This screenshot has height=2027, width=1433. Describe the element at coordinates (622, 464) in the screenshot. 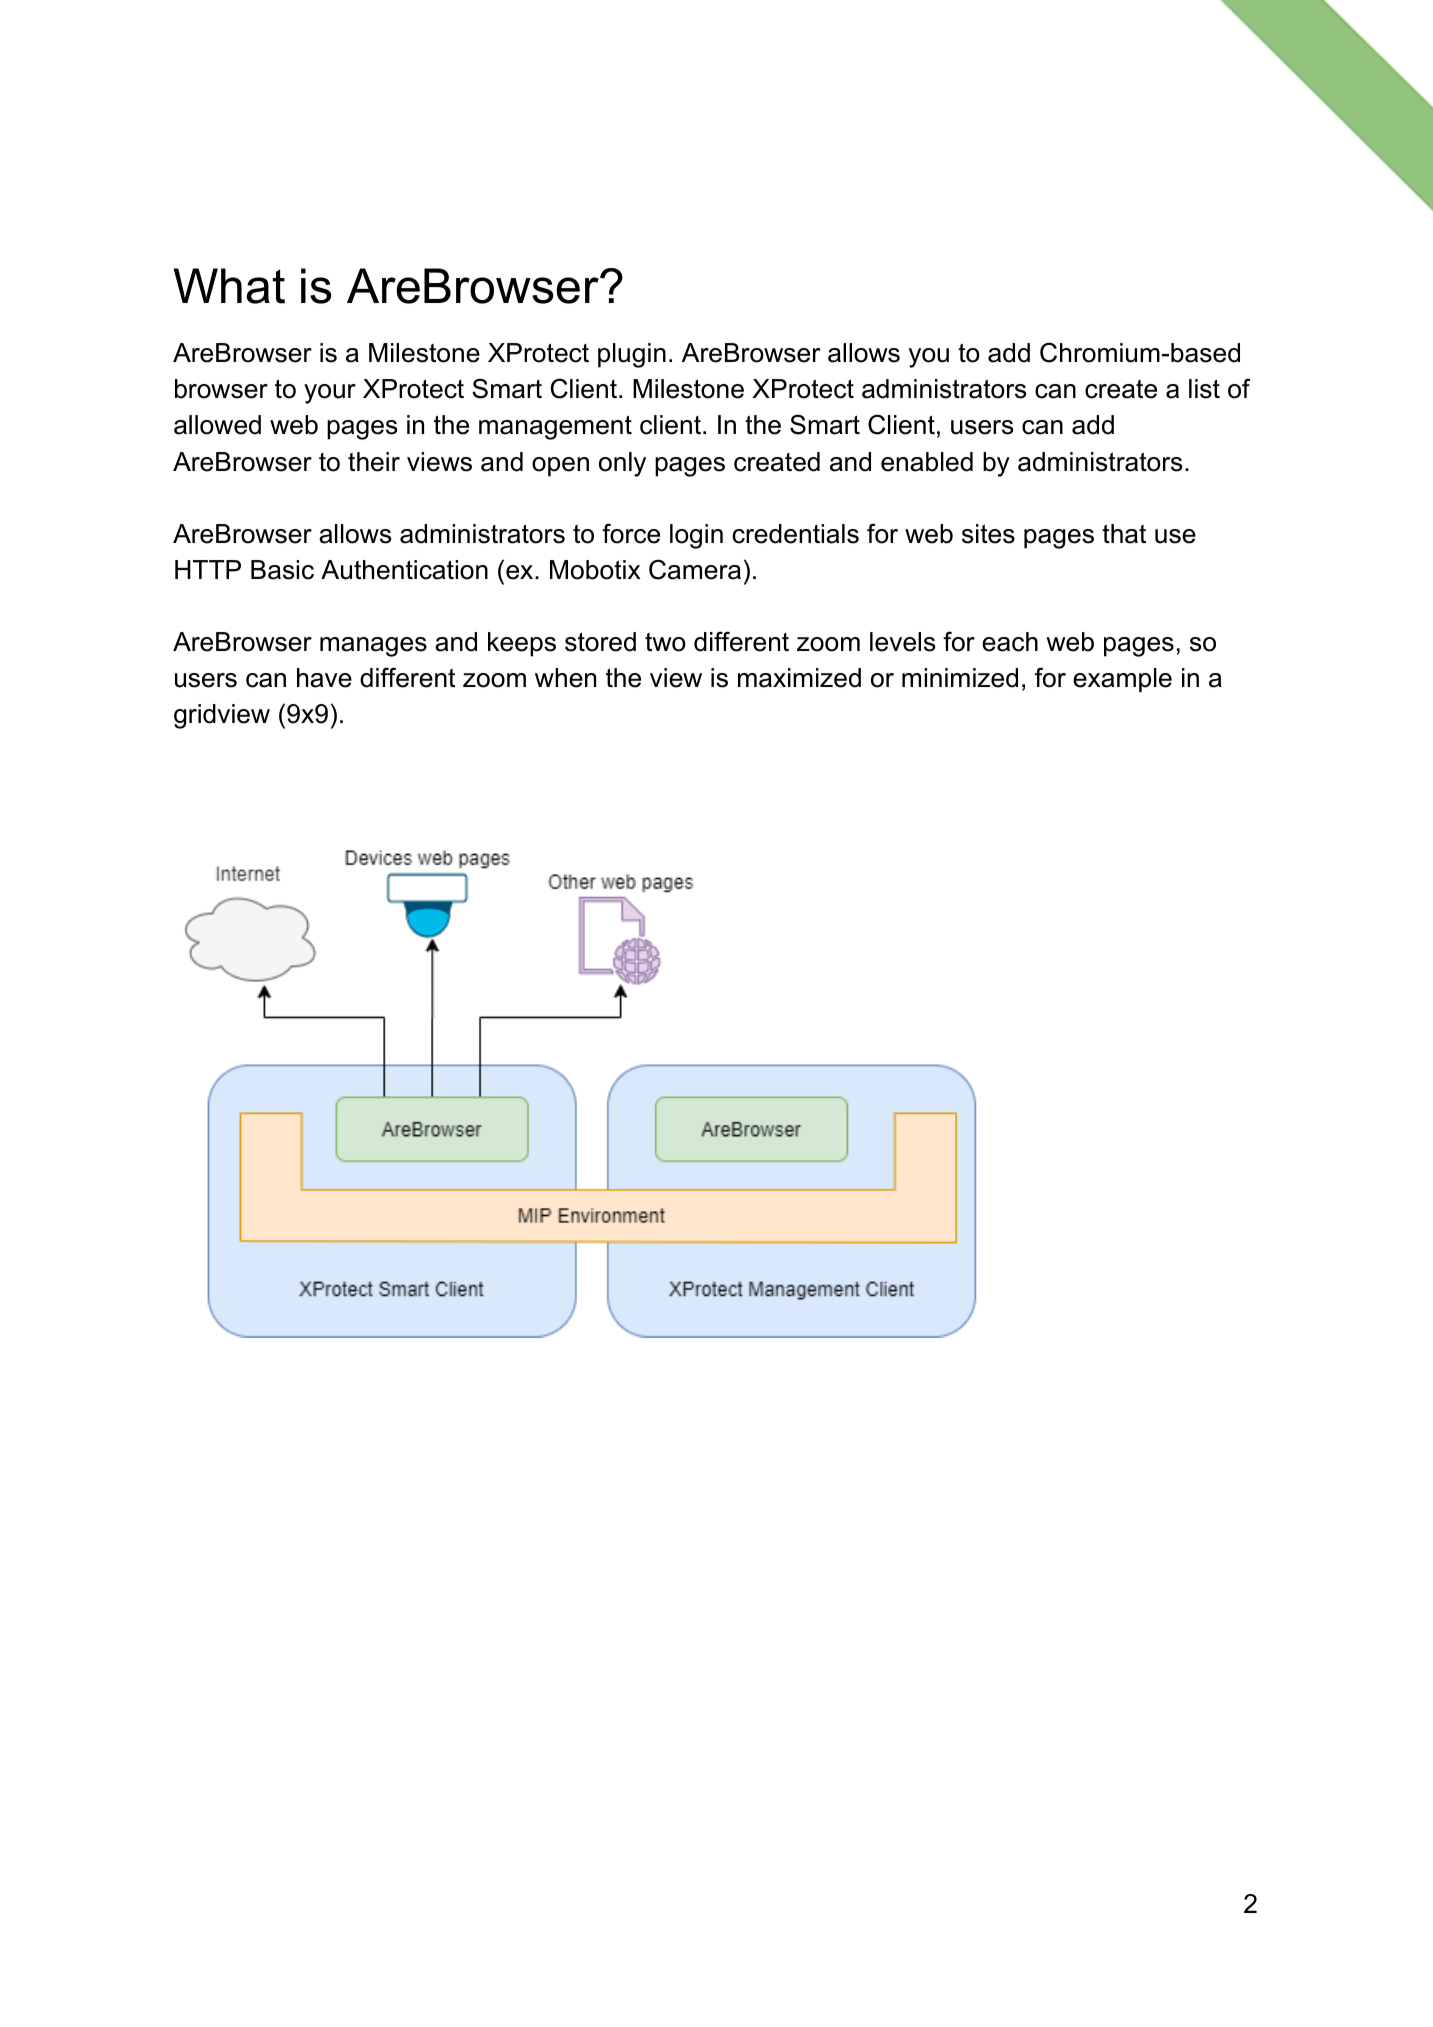

I see `only` at that location.
